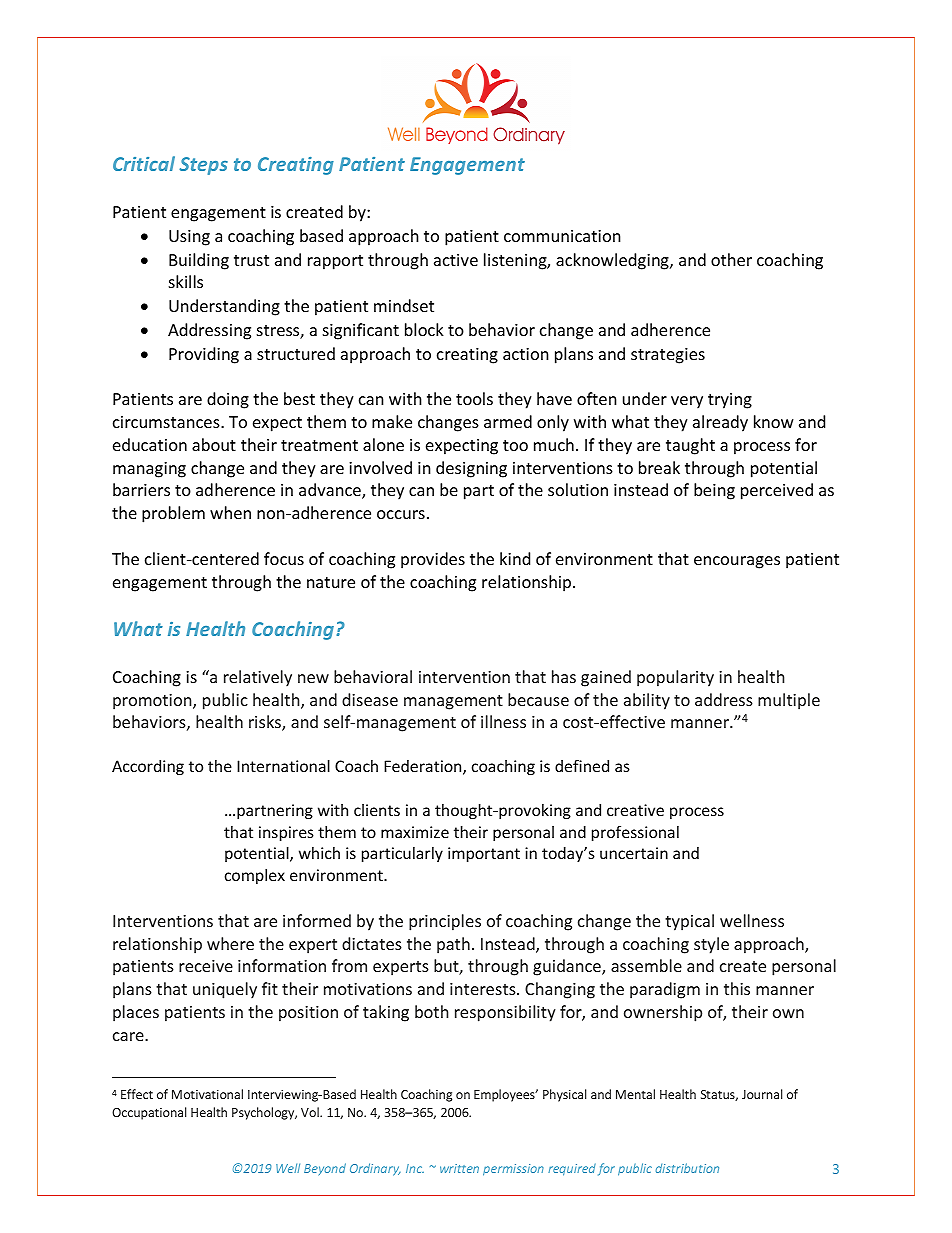  I want to click on active, so click(456, 260).
